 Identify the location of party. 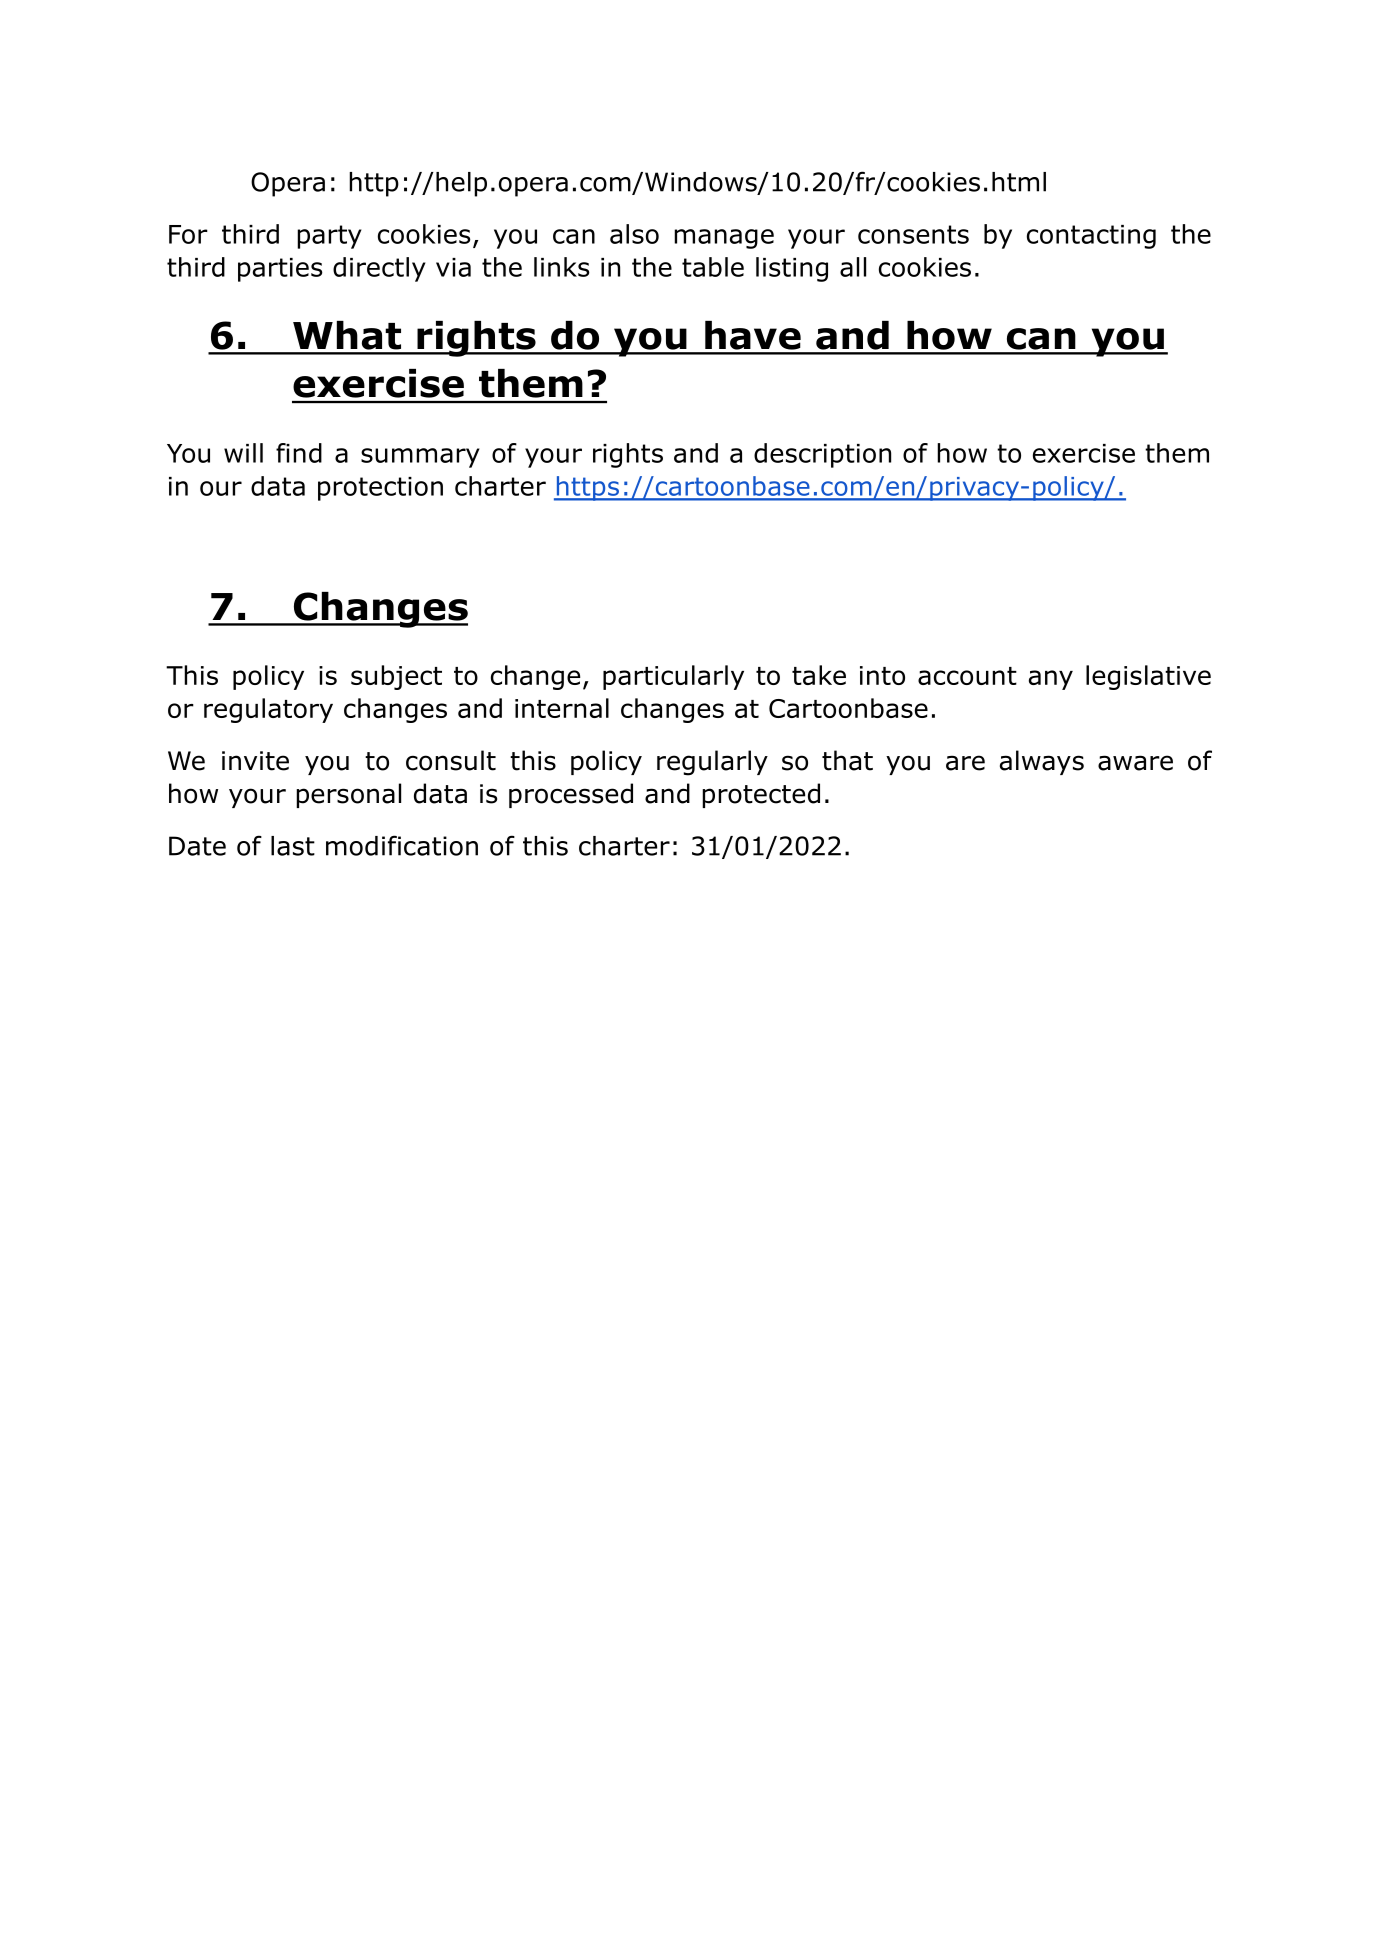
(329, 237).
